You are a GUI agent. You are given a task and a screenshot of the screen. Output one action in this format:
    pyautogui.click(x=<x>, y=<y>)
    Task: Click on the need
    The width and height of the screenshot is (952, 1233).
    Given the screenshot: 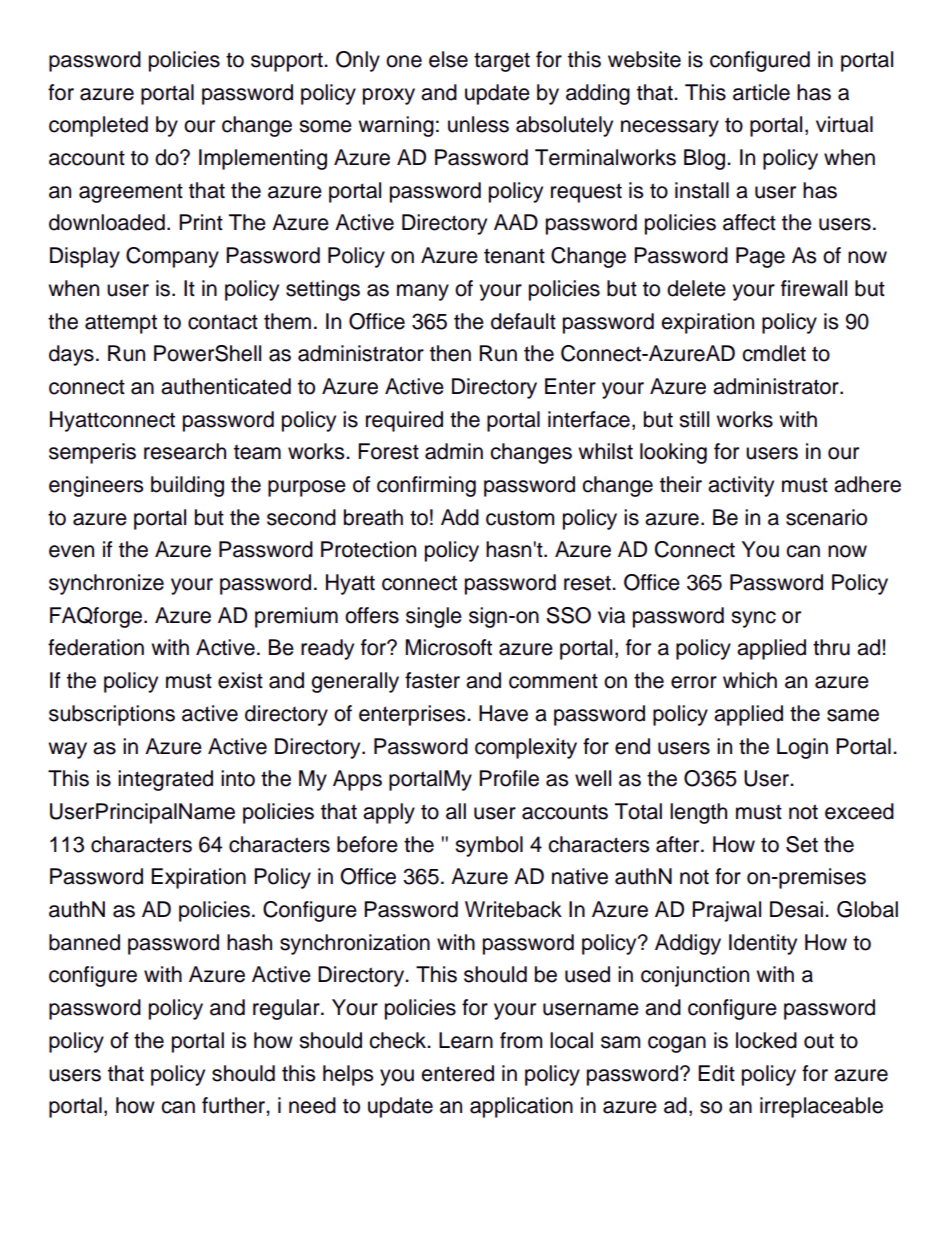 What is the action you would take?
    pyautogui.click(x=312, y=1105)
